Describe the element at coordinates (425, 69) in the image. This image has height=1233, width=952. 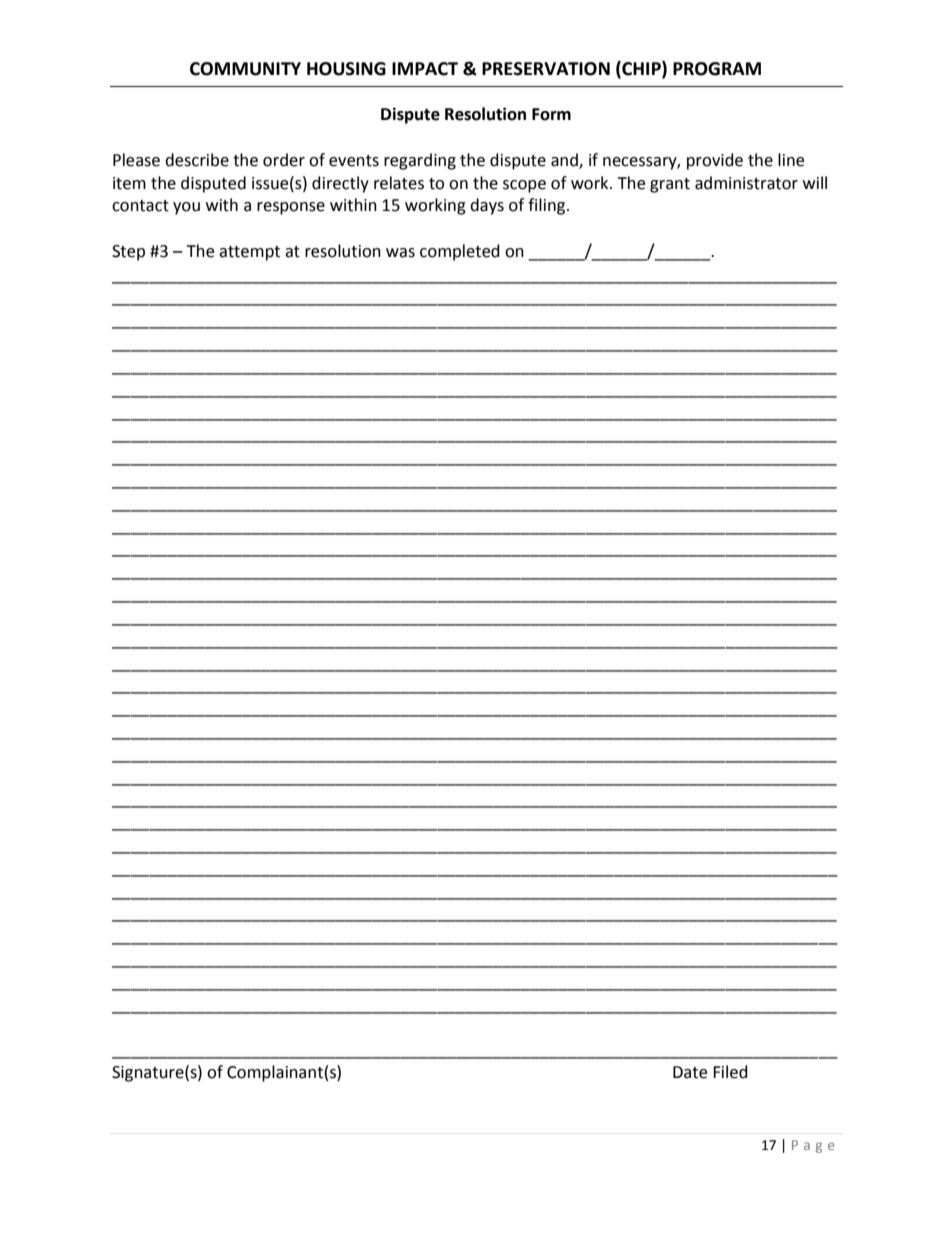
I see `IMPACT` at that location.
